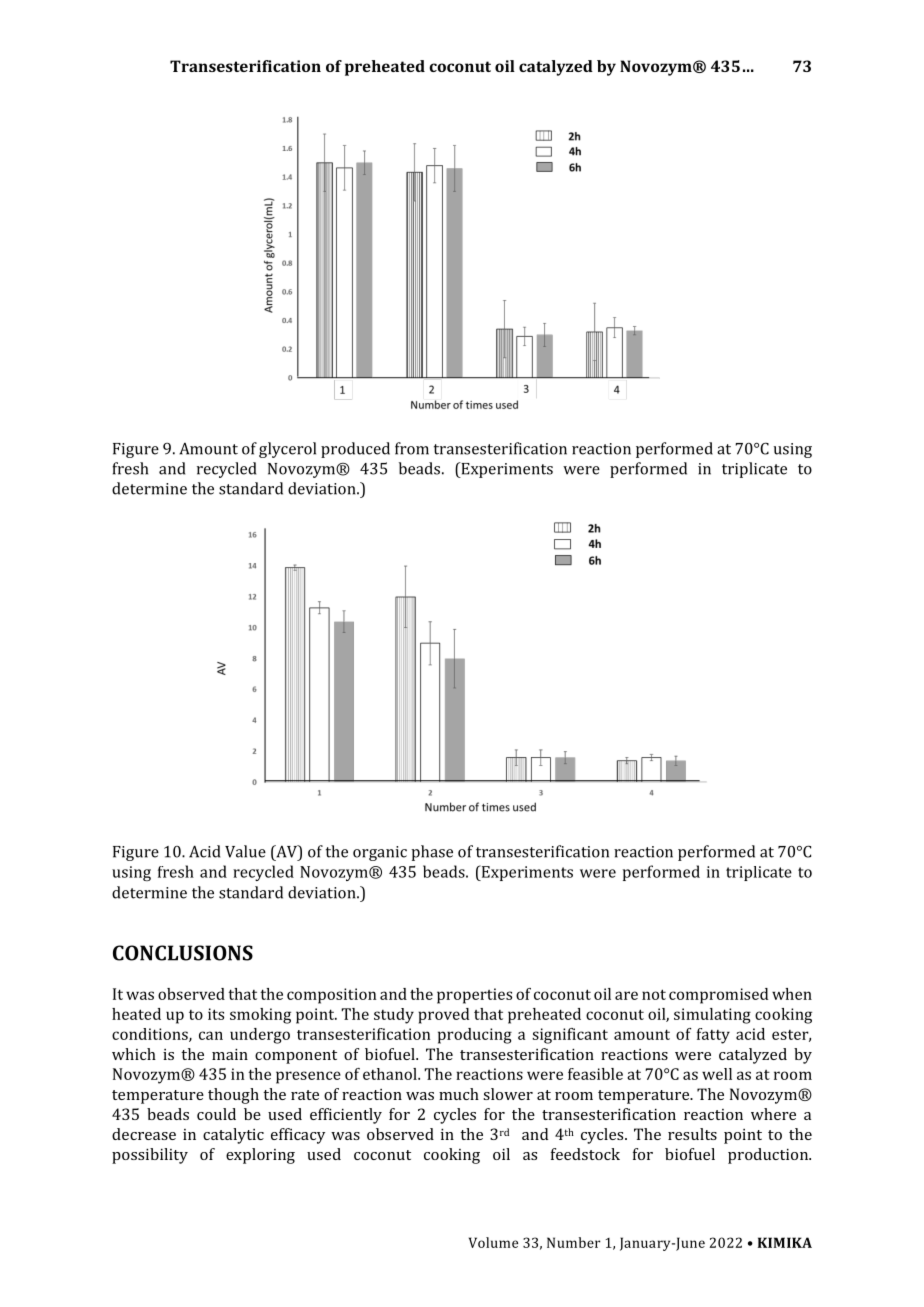  I want to click on glycerol, so click(287, 450).
